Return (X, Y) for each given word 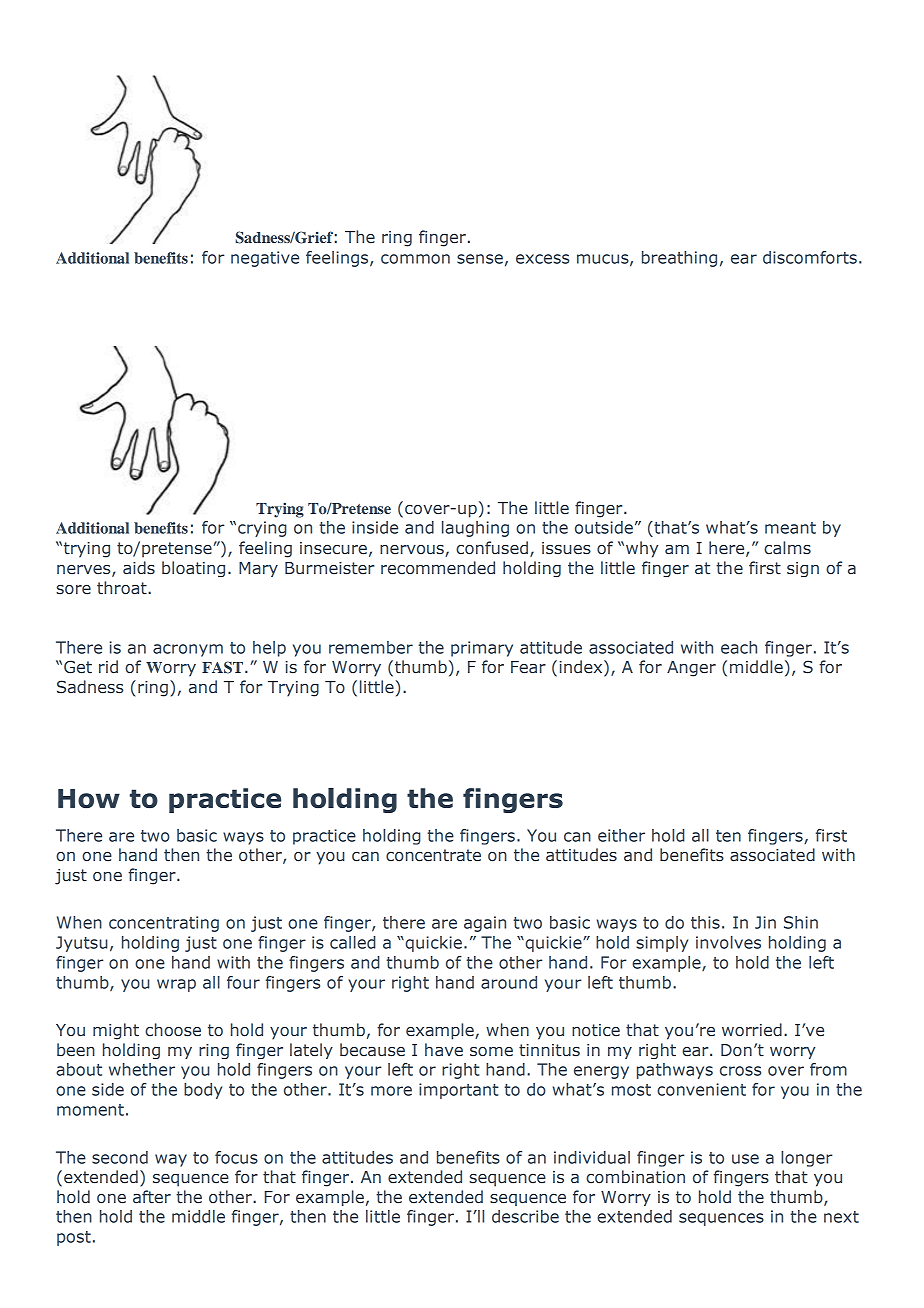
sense (480, 259)
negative (265, 259)
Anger (691, 669)
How (89, 799)
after (152, 1197)
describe (525, 1216)
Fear (528, 667)
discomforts (810, 257)
